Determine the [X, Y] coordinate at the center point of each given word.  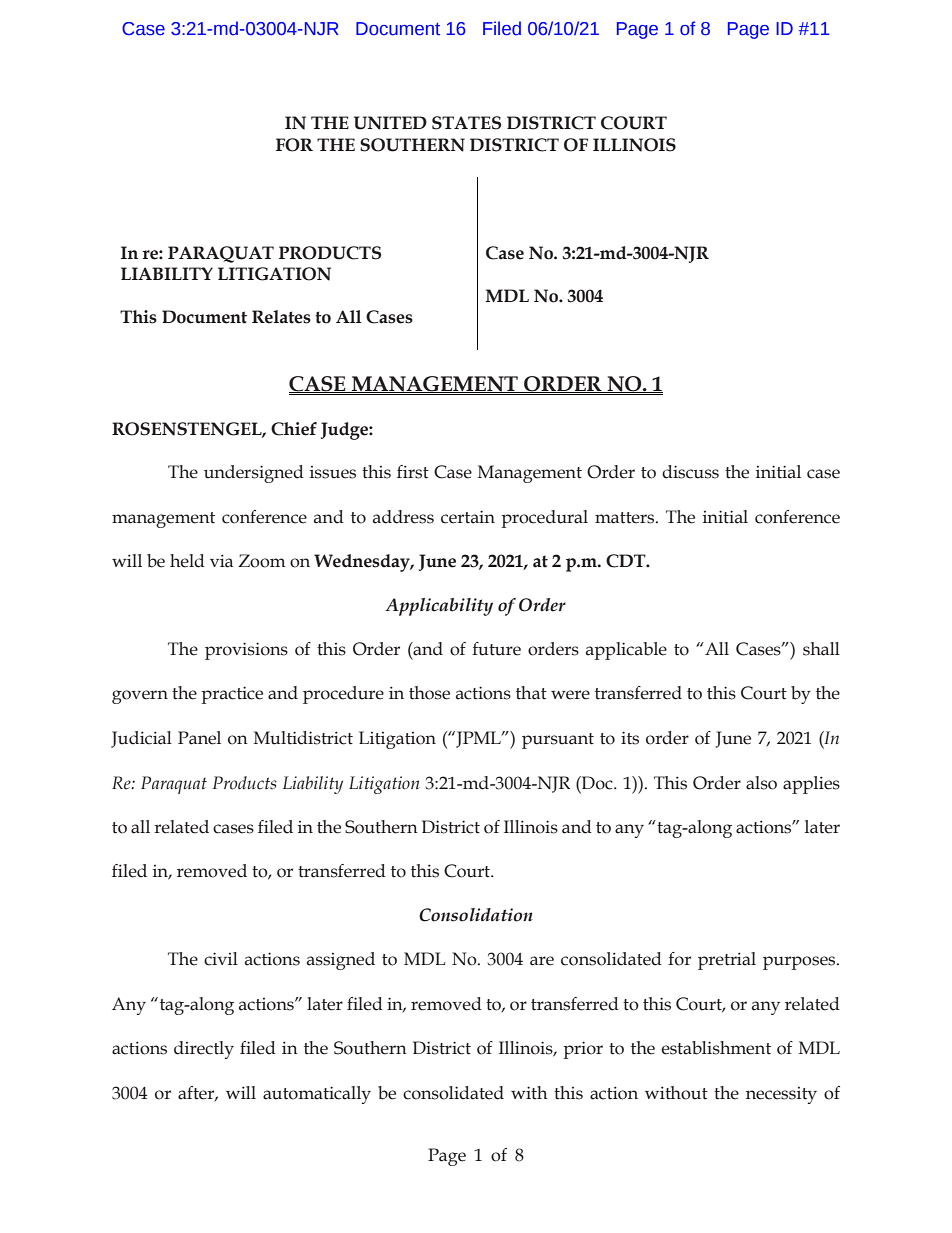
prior [583, 1050]
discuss [690, 472]
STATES [466, 123]
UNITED [390, 123]
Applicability [439, 607]
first [413, 472]
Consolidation [476, 915]
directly [204, 1050]
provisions [246, 651]
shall [821, 649]
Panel [199, 738]
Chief [294, 429]
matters [626, 518]
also [761, 783]
